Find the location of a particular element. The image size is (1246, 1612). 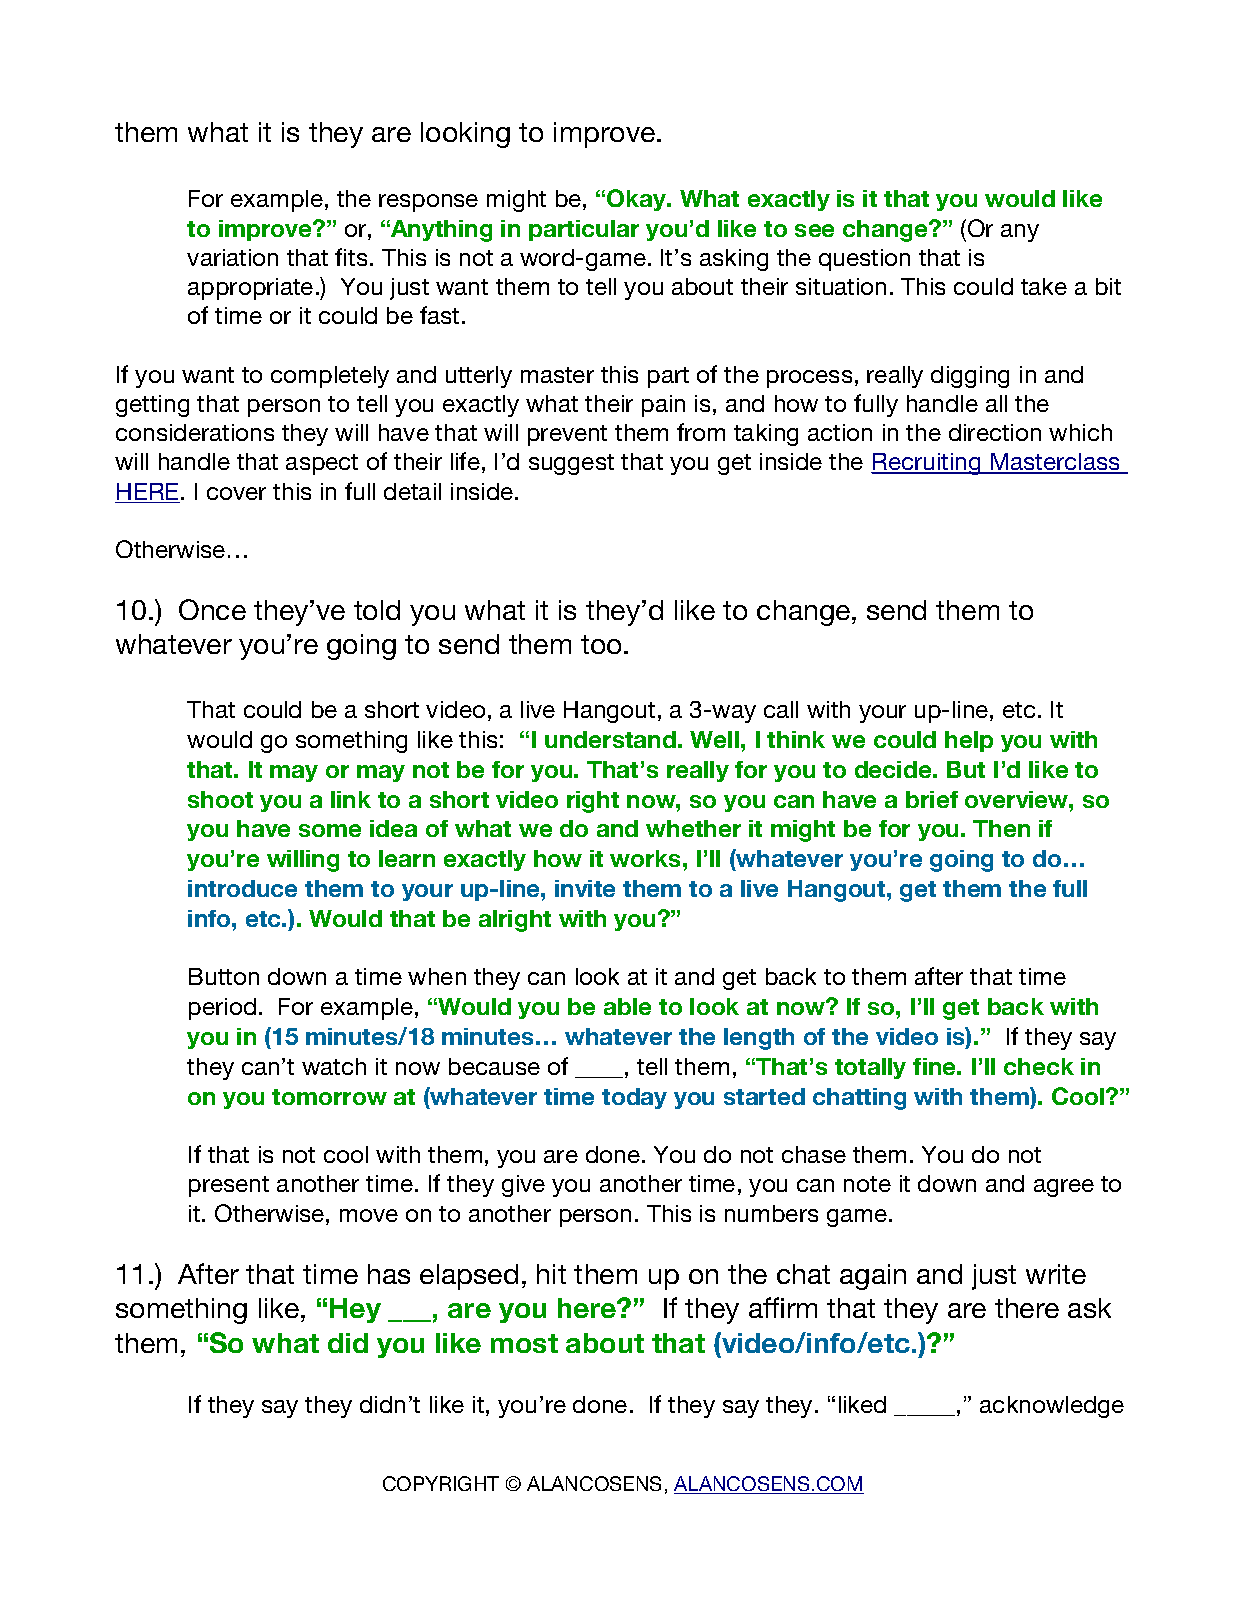

Then is located at coordinates (1001, 828).
